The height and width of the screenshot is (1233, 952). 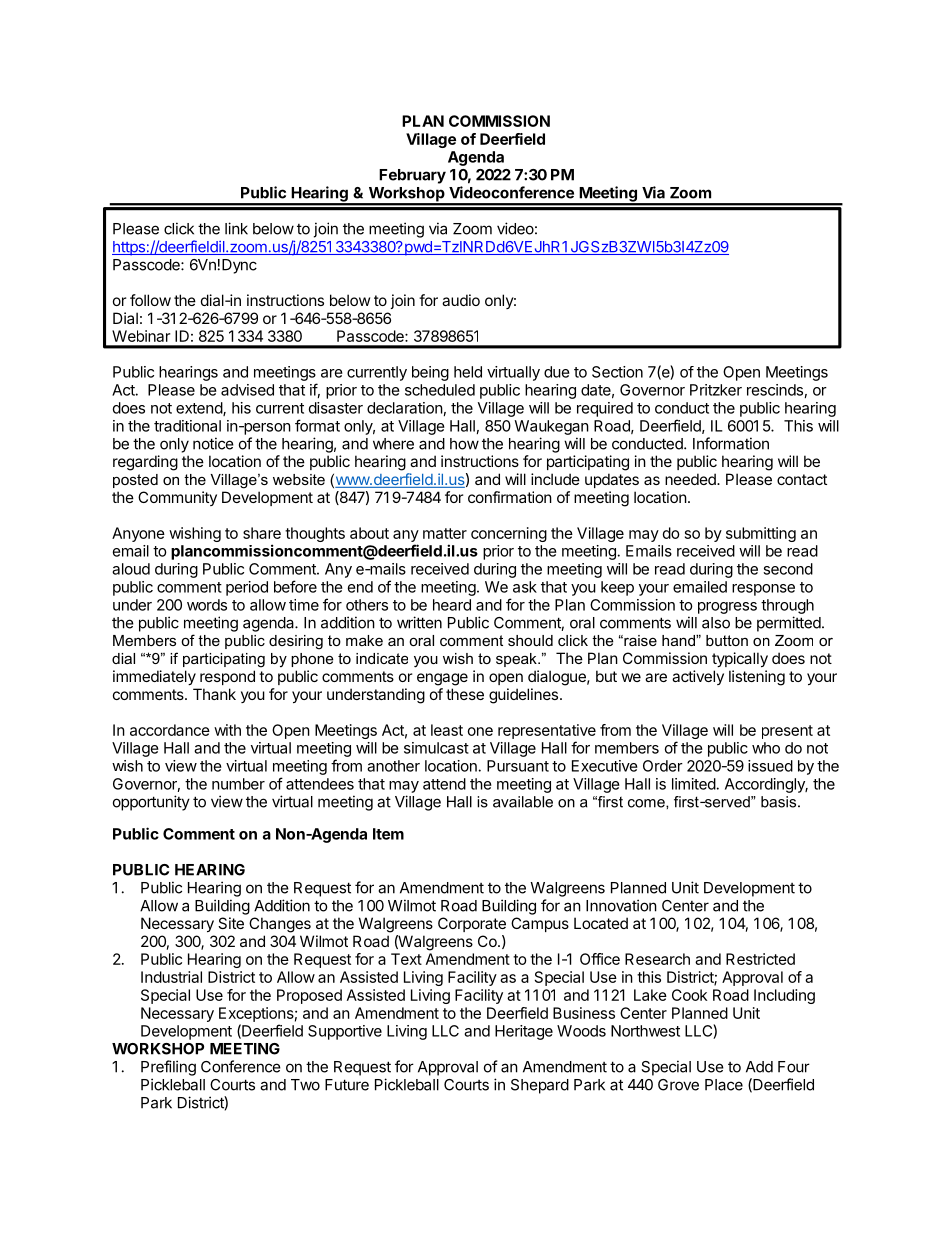 I want to click on Section, so click(x=617, y=372).
